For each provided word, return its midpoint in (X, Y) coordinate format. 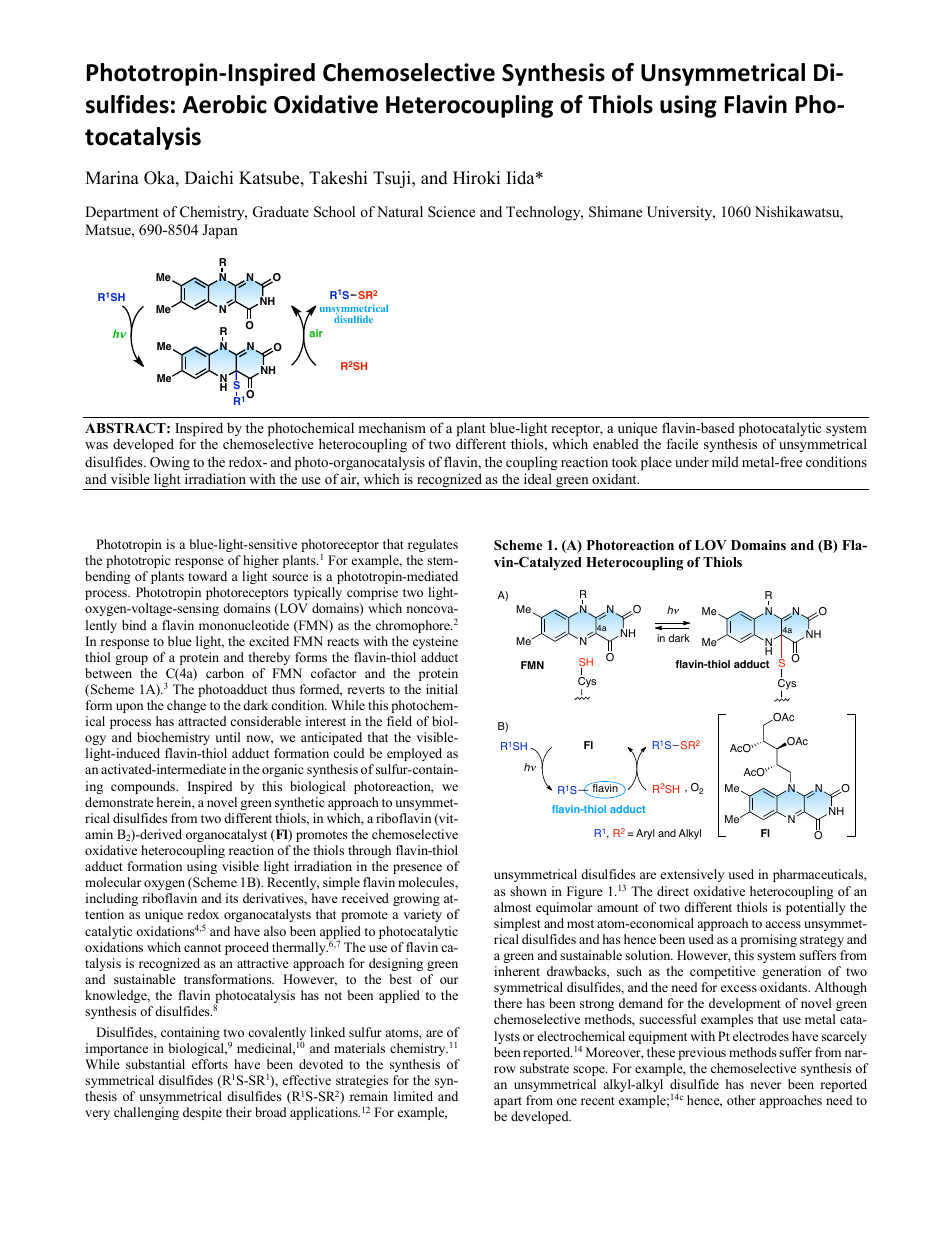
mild (725, 461)
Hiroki (476, 178)
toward (207, 576)
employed (414, 754)
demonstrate (119, 802)
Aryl (645, 834)
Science (451, 211)
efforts (210, 1064)
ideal (538, 478)
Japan (220, 231)
